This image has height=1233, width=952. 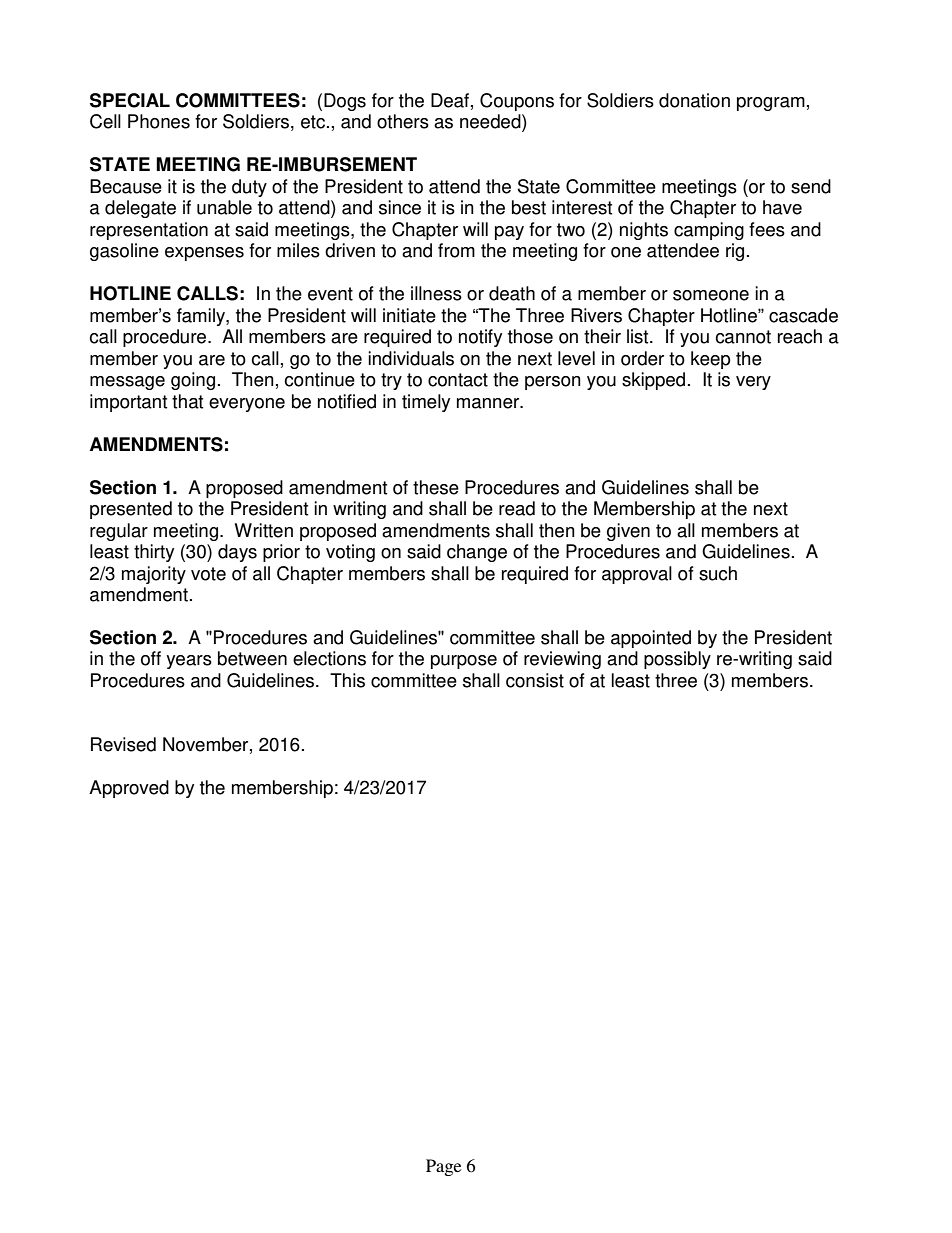 I want to click on donation, so click(x=694, y=100).
